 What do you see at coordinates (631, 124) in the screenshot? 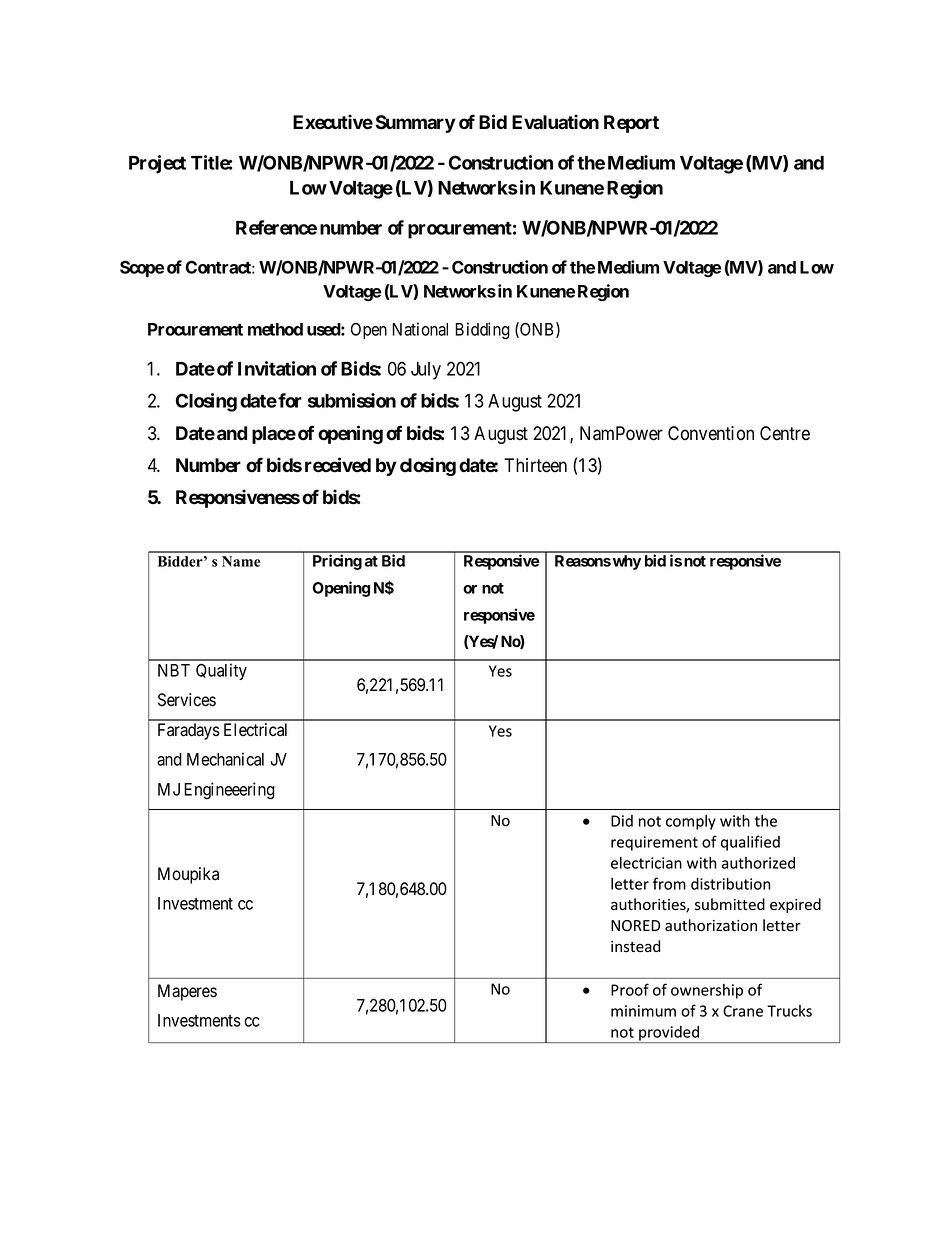
I see `Report` at bounding box center [631, 124].
